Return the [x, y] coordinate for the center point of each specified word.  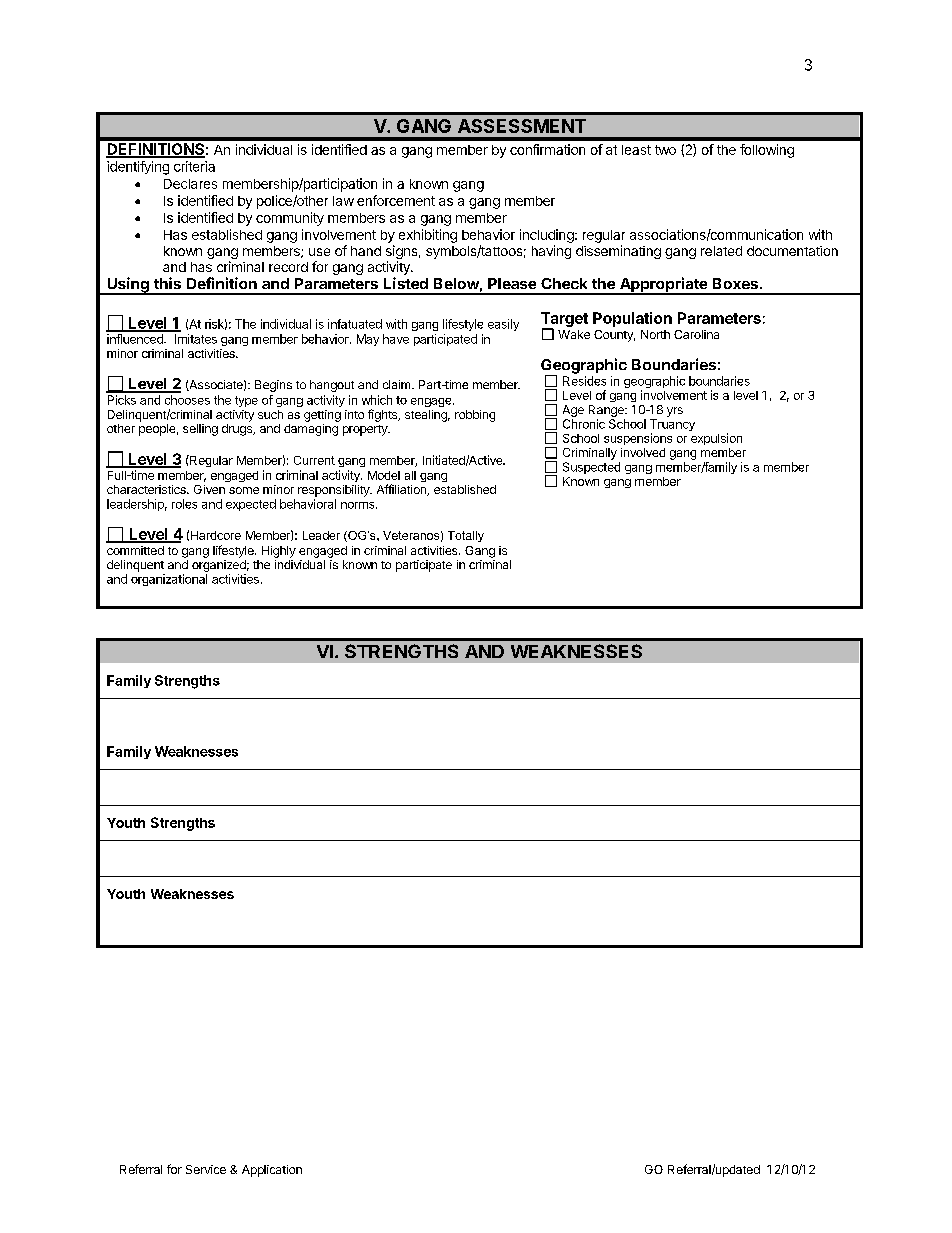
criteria [194, 166]
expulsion [716, 439]
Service [206, 1169]
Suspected [591, 468]
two [665, 150]
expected [251, 505]
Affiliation [402, 490]
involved [643, 452]
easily [503, 325]
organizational [169, 580]
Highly [279, 552]
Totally [466, 536]
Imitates [196, 339]
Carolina [696, 334]
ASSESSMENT [522, 126]
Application [272, 1171]
